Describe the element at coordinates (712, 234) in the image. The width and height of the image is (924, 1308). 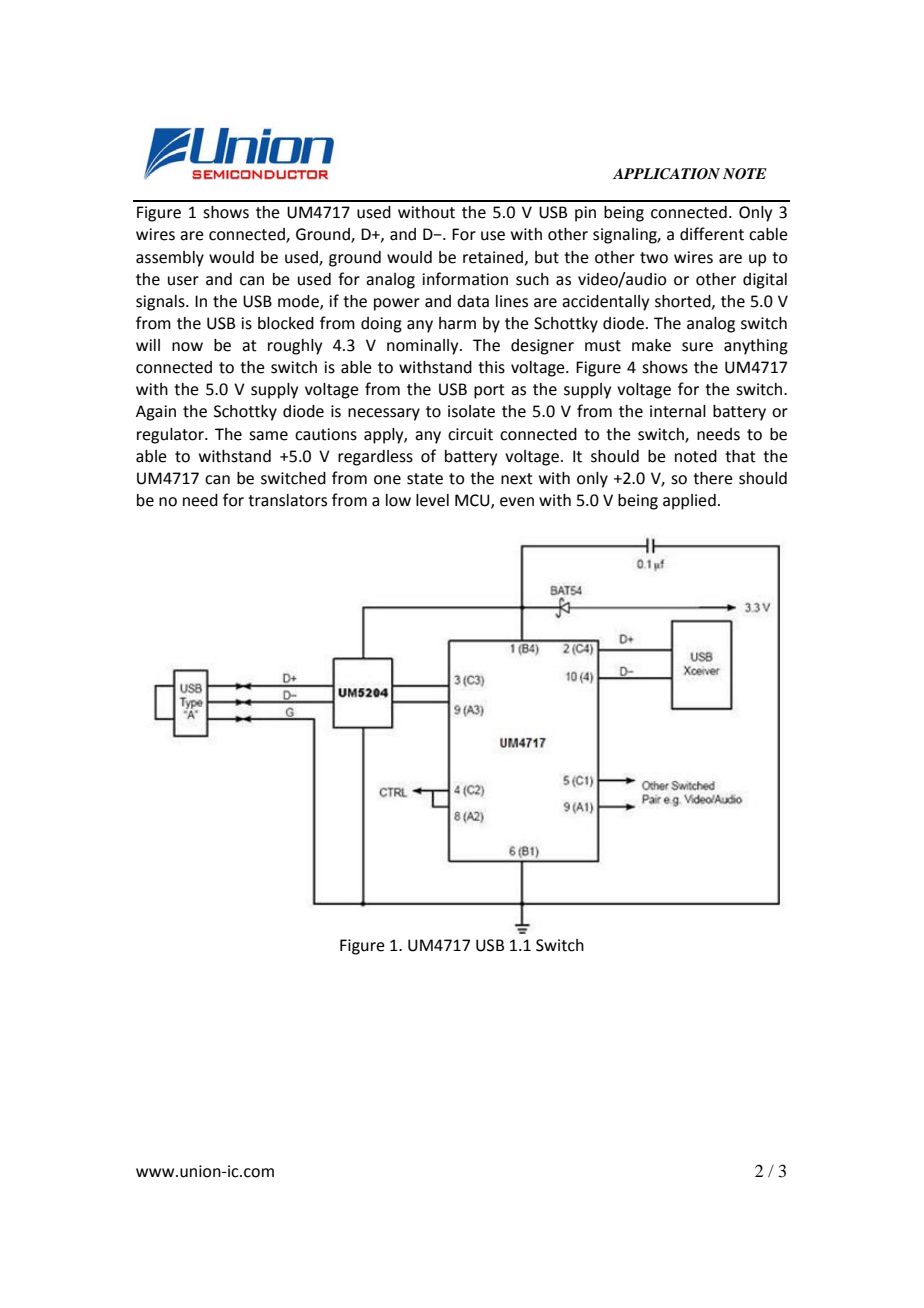
I see `different` at that location.
